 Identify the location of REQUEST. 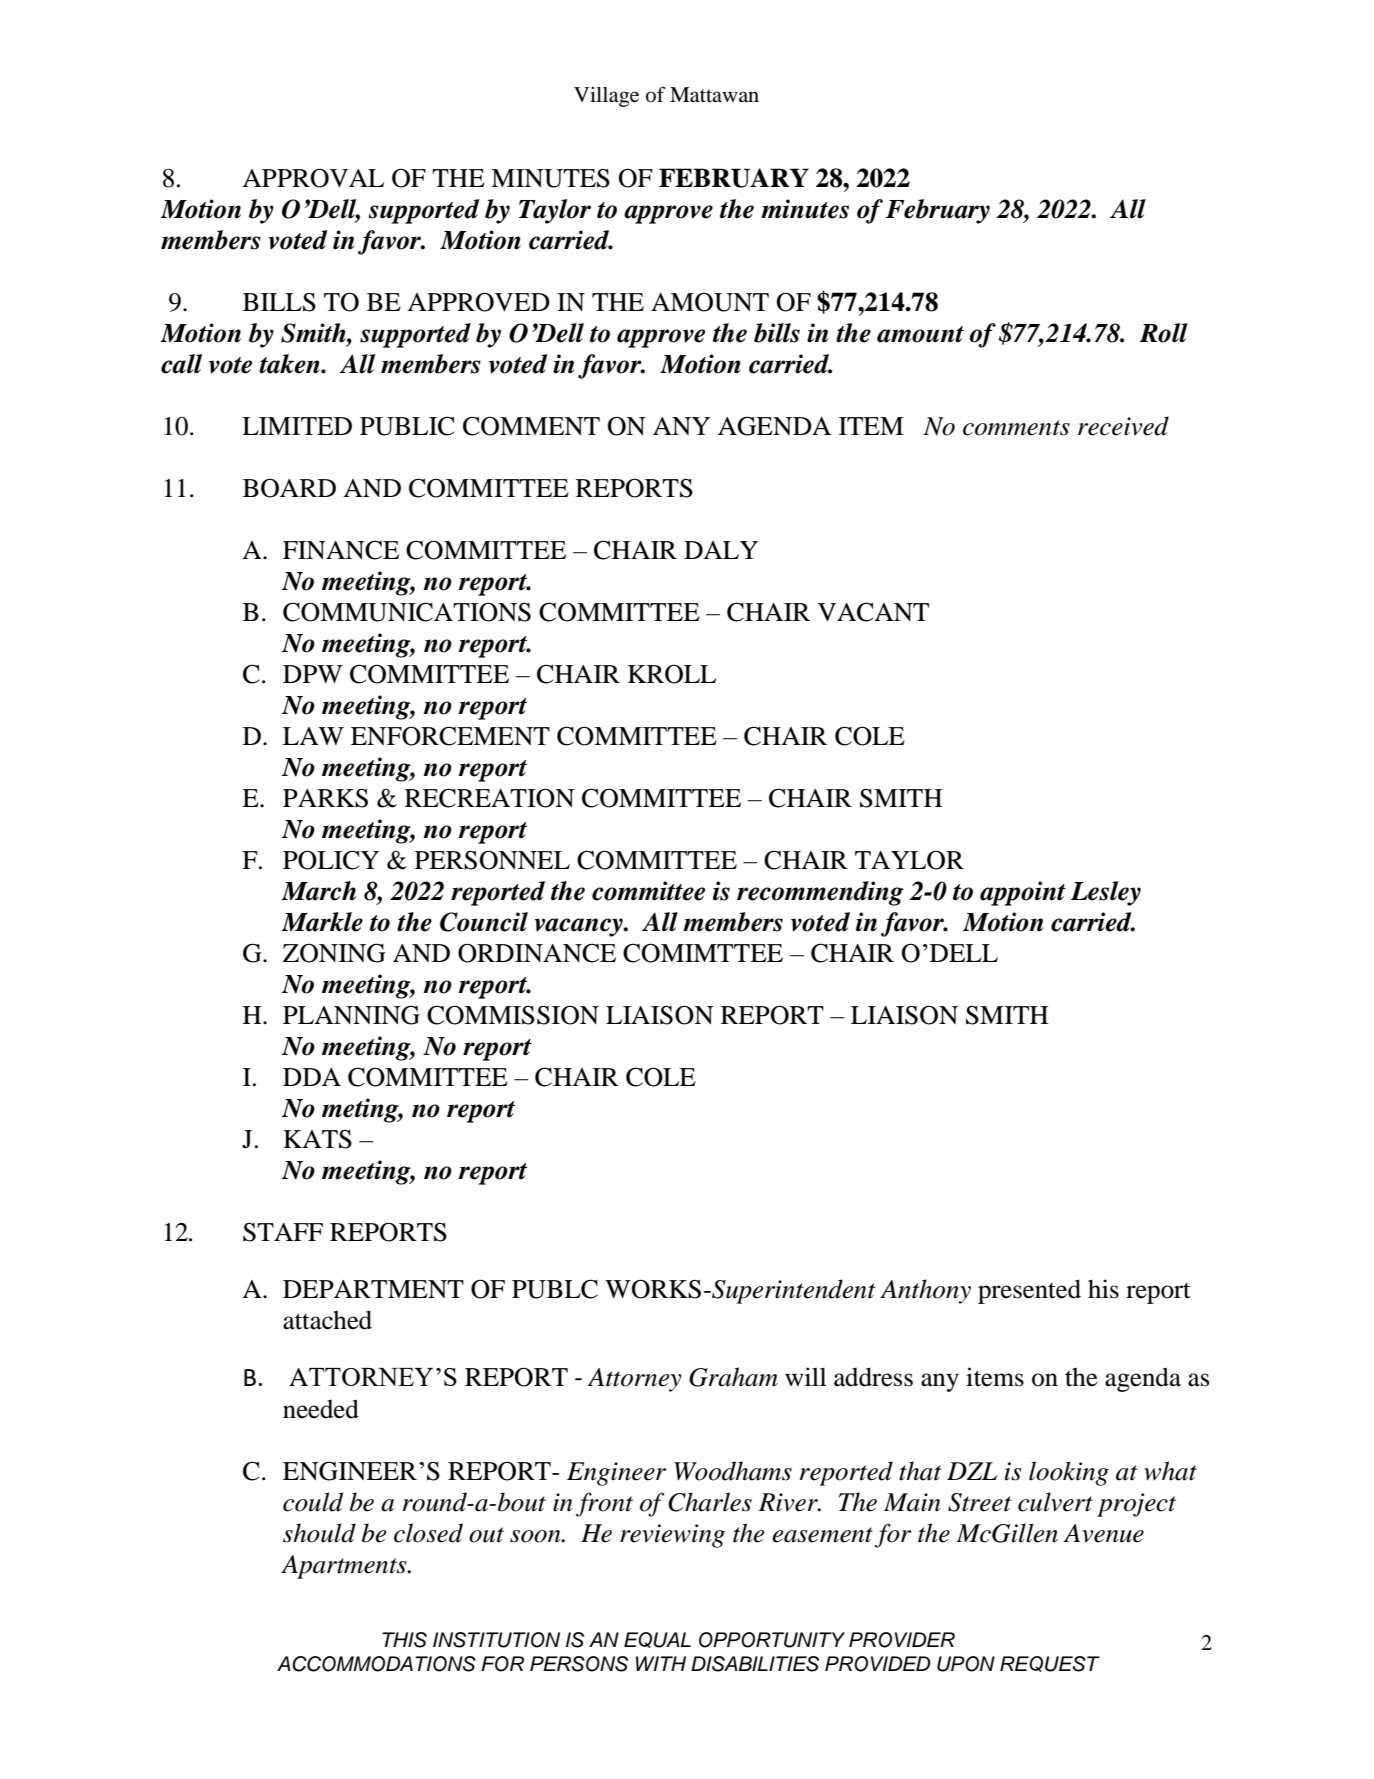
(1050, 1664).
